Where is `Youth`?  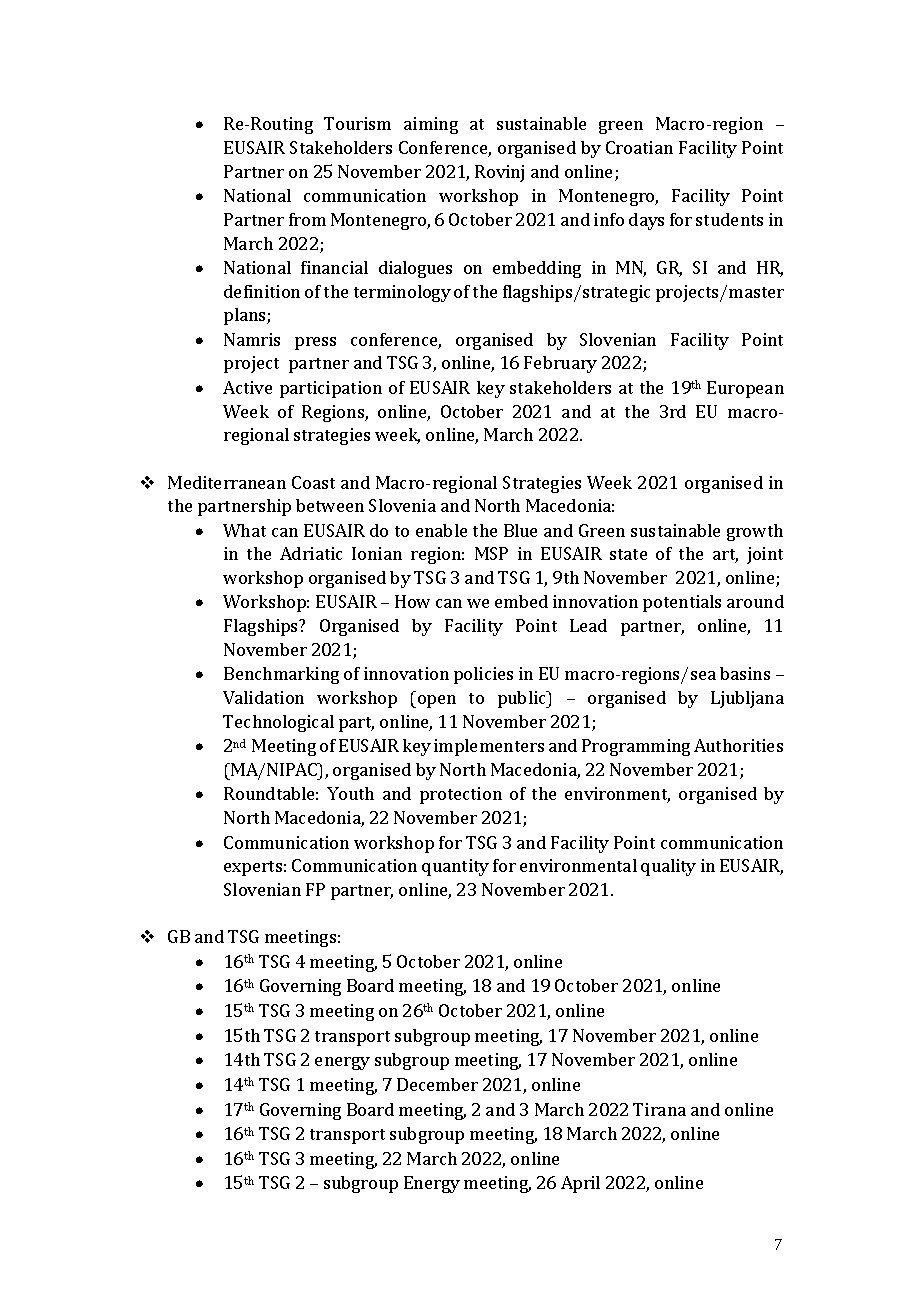
Youth is located at coordinates (350, 793).
